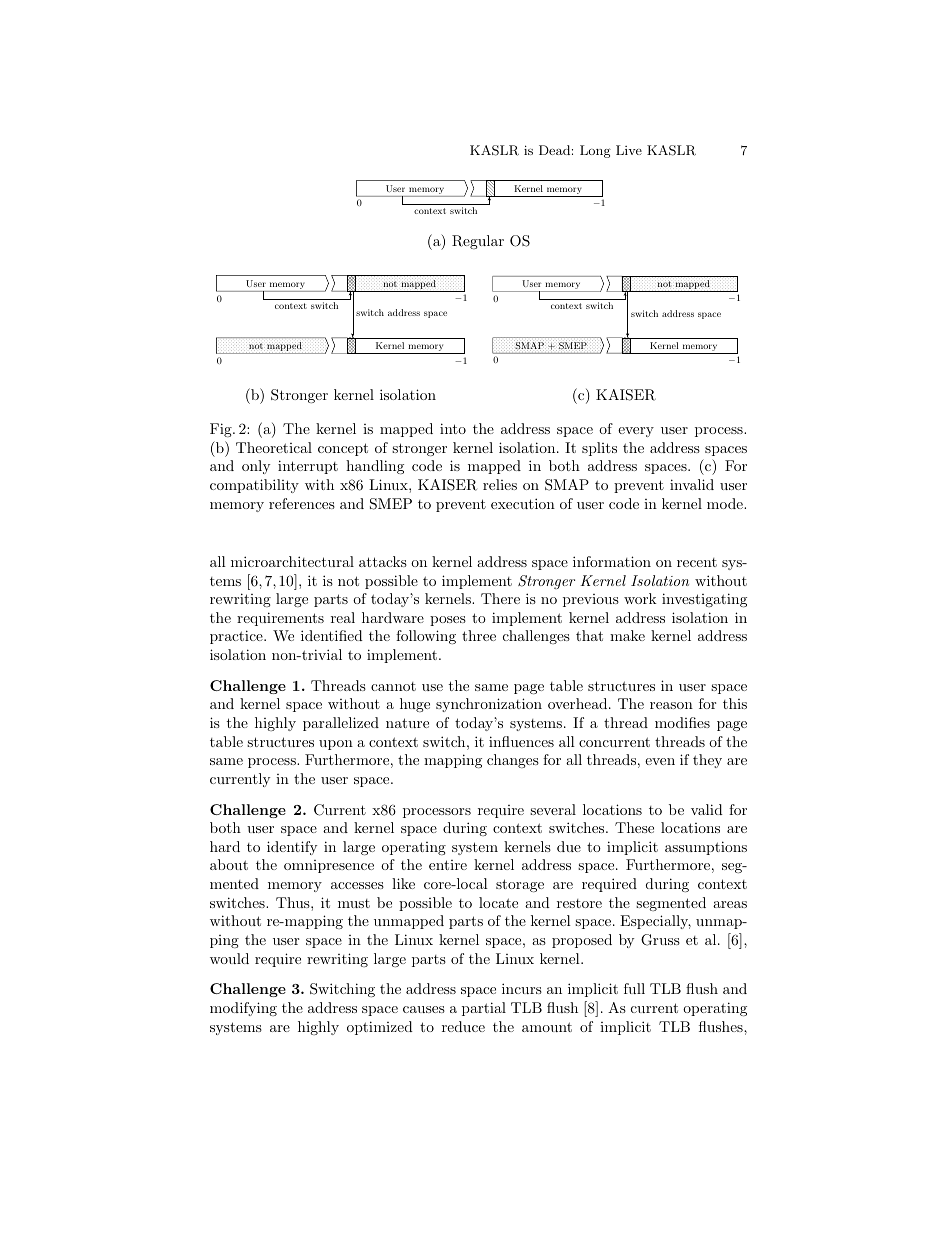 The height and width of the screenshot is (1233, 952). I want to click on Regular, so click(478, 242).
